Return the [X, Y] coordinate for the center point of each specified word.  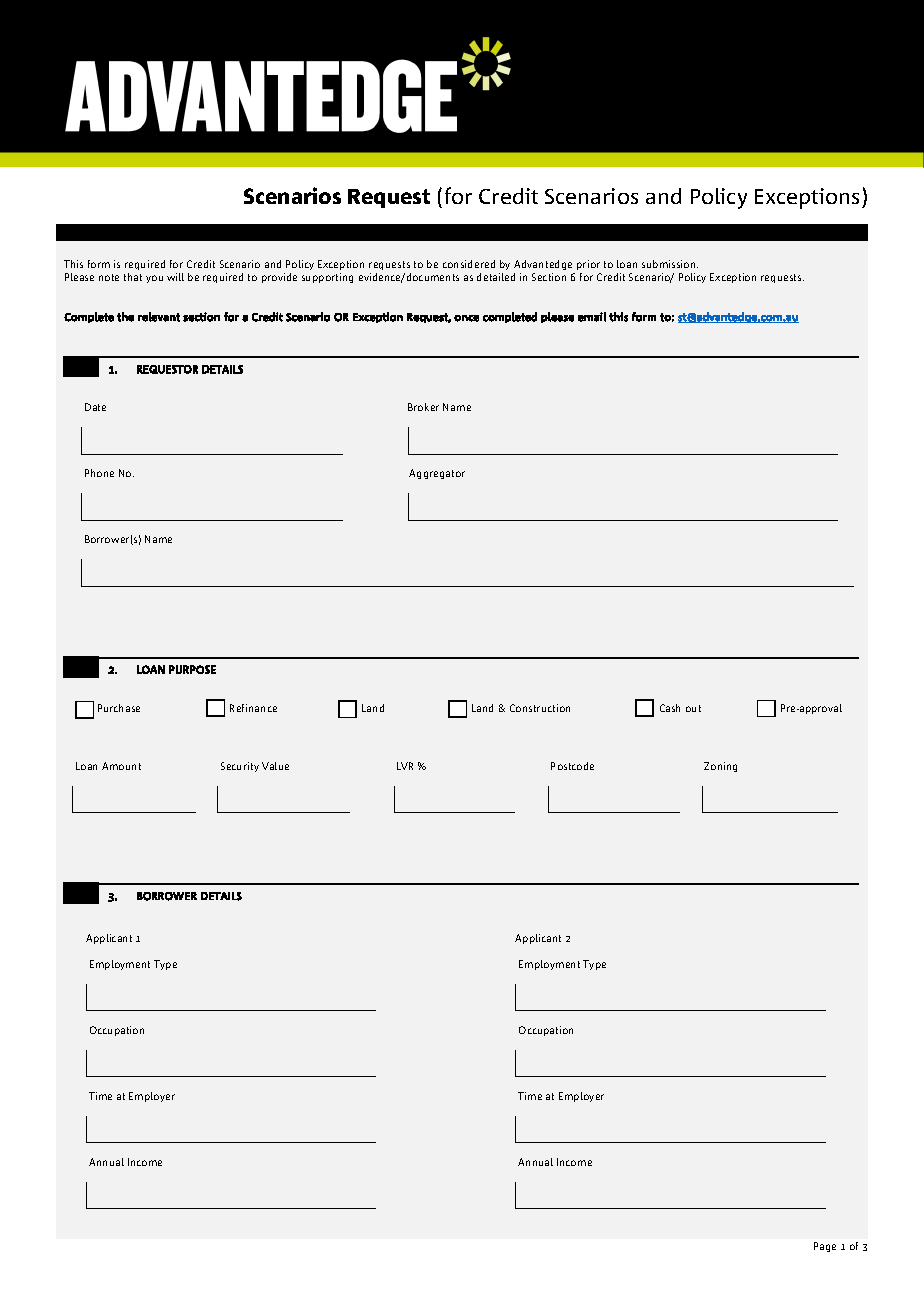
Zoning [720, 767]
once [466, 318]
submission [670, 264]
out [693, 708]
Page [825, 1247]
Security [240, 767]
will [175, 277]
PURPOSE [192, 669]
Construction [540, 708]
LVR [405, 766]
